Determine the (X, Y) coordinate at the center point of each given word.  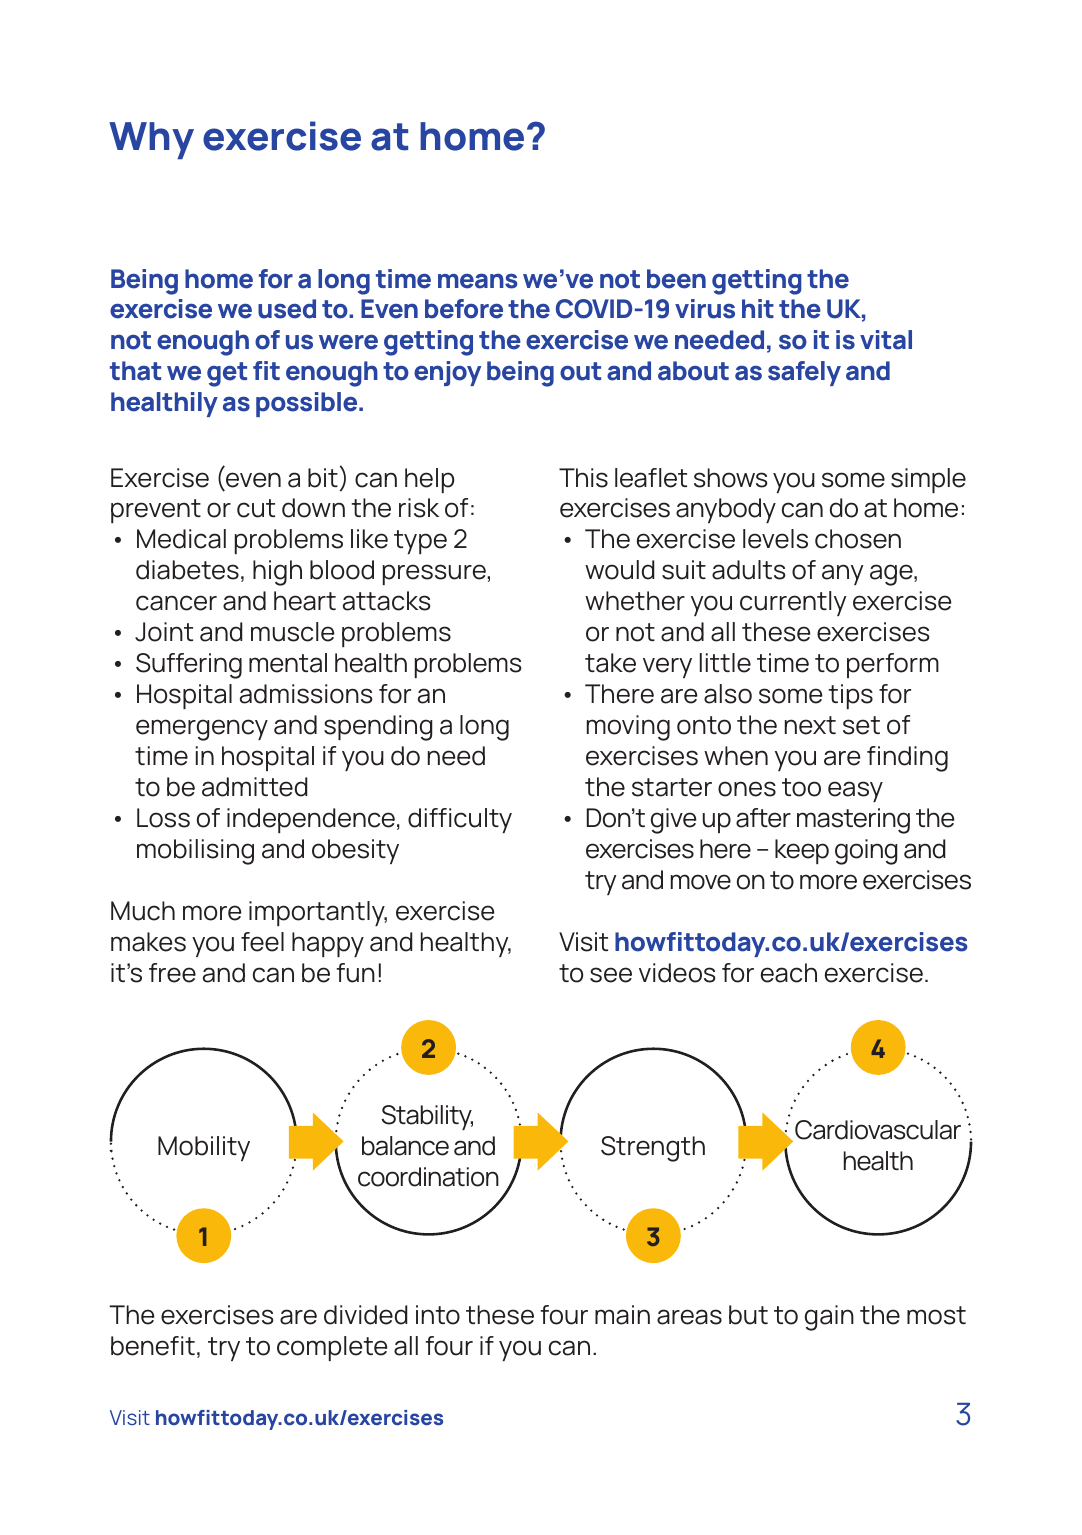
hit (758, 308)
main (622, 1315)
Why (151, 140)
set (861, 725)
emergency (202, 730)
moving (628, 728)
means (477, 281)
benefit (153, 1346)
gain (829, 1318)
